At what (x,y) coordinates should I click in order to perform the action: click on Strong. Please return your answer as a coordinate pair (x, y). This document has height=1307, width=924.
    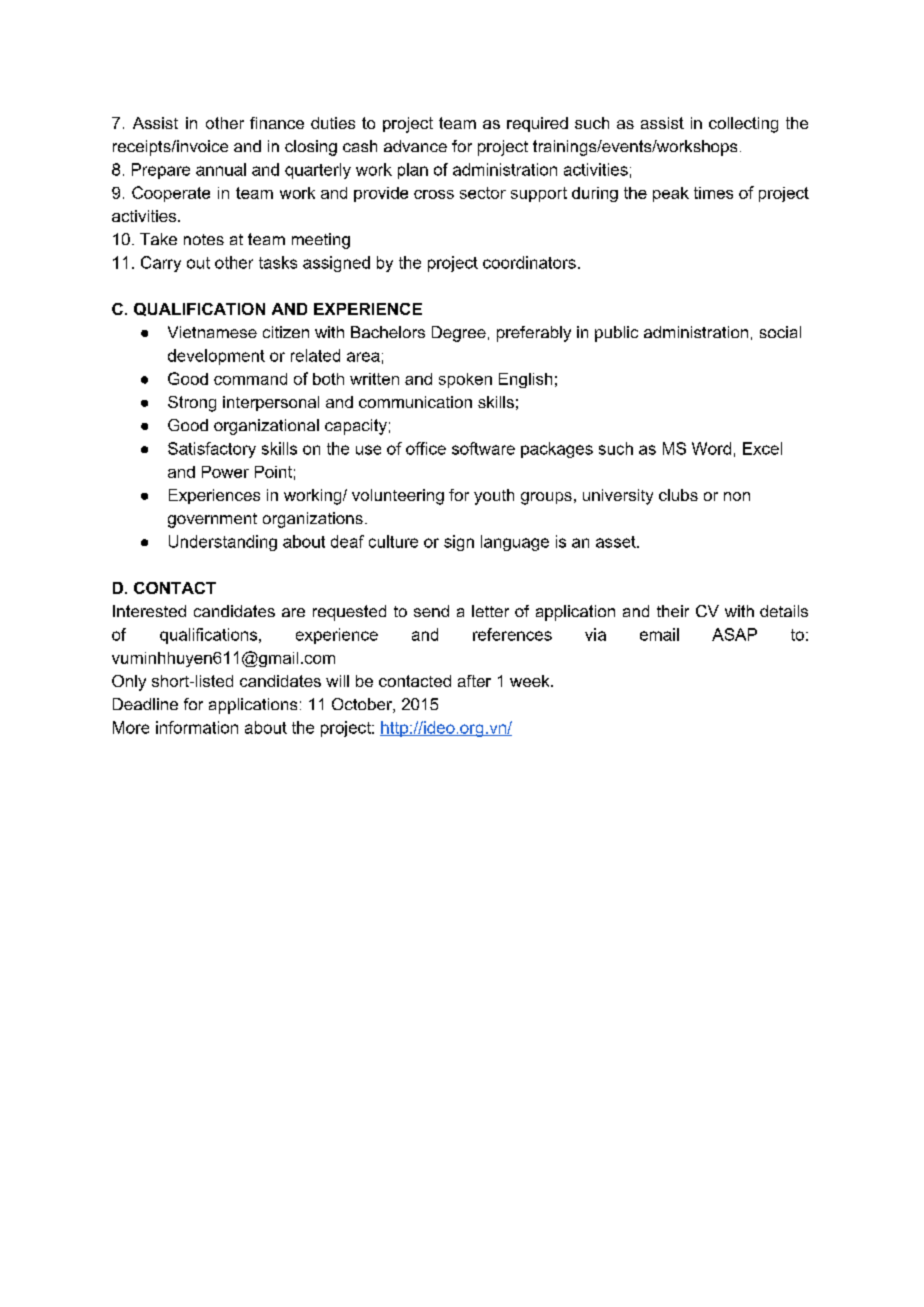
    Looking at the image, I should click on (192, 404).
